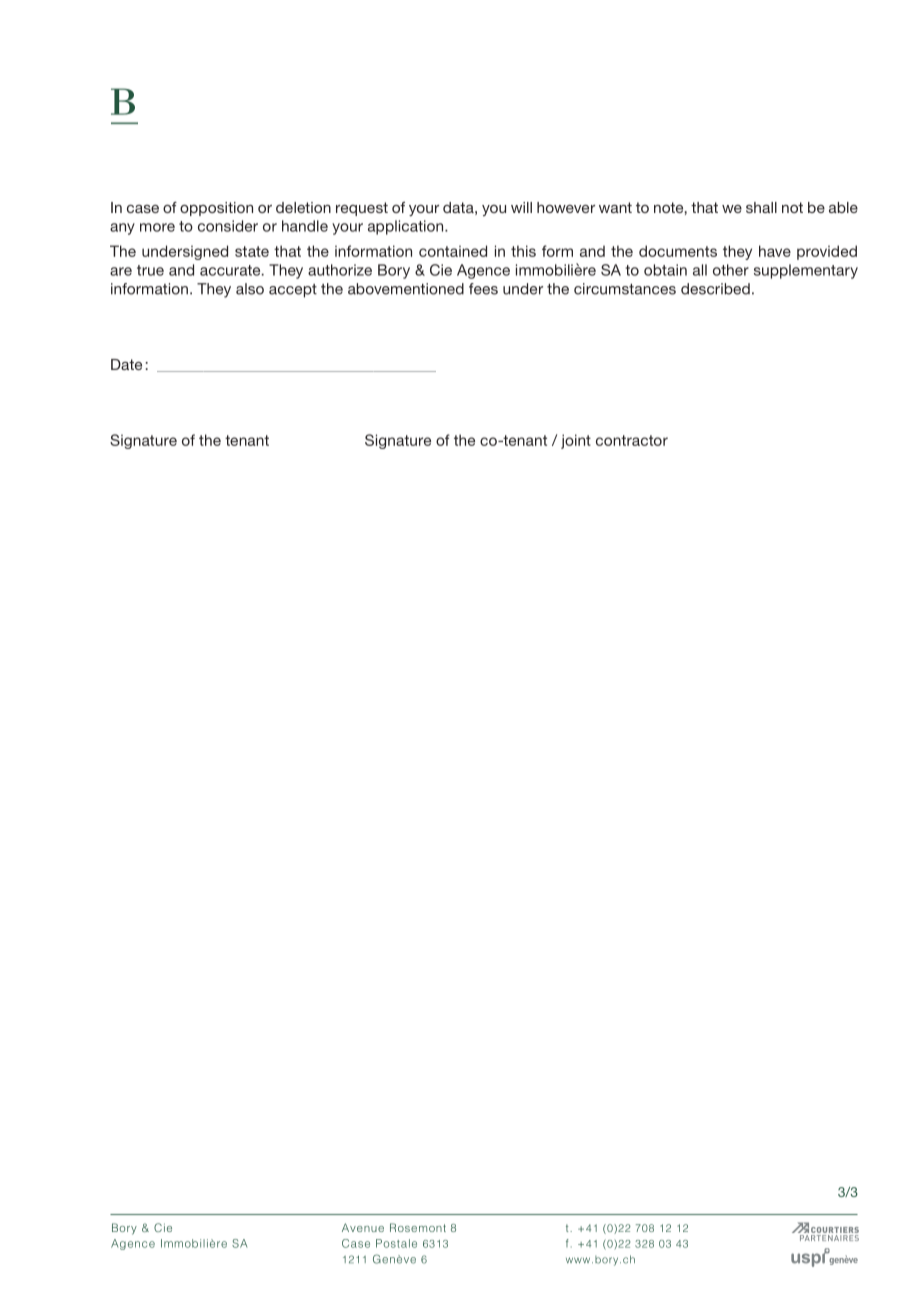 The width and height of the image is (924, 1308). I want to click on joint, so click(576, 441).
